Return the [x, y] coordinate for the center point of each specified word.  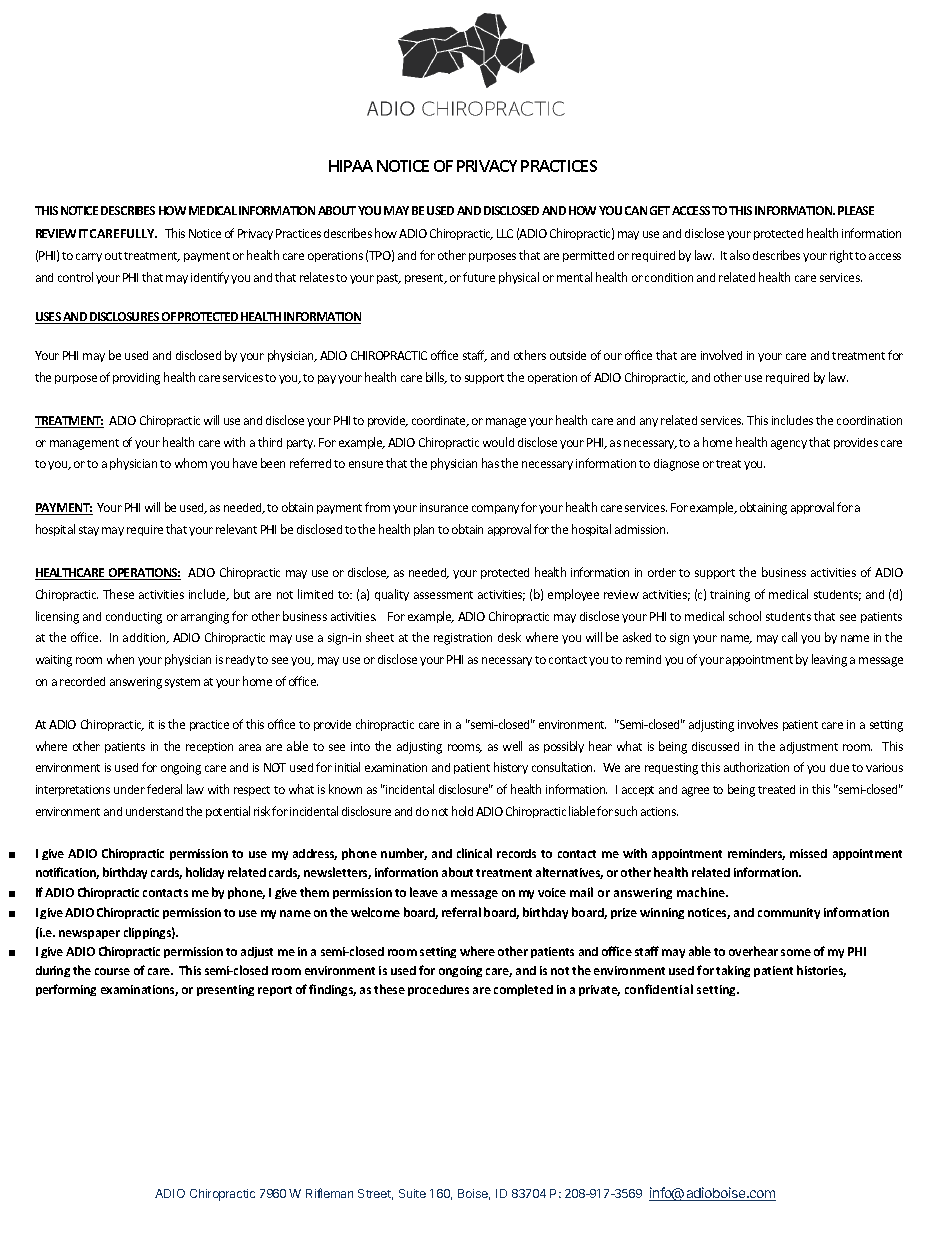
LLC [505, 233]
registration [463, 639]
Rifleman [329, 1193]
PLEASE [856, 210]
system [182, 683]
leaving [829, 660]
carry [89, 257]
